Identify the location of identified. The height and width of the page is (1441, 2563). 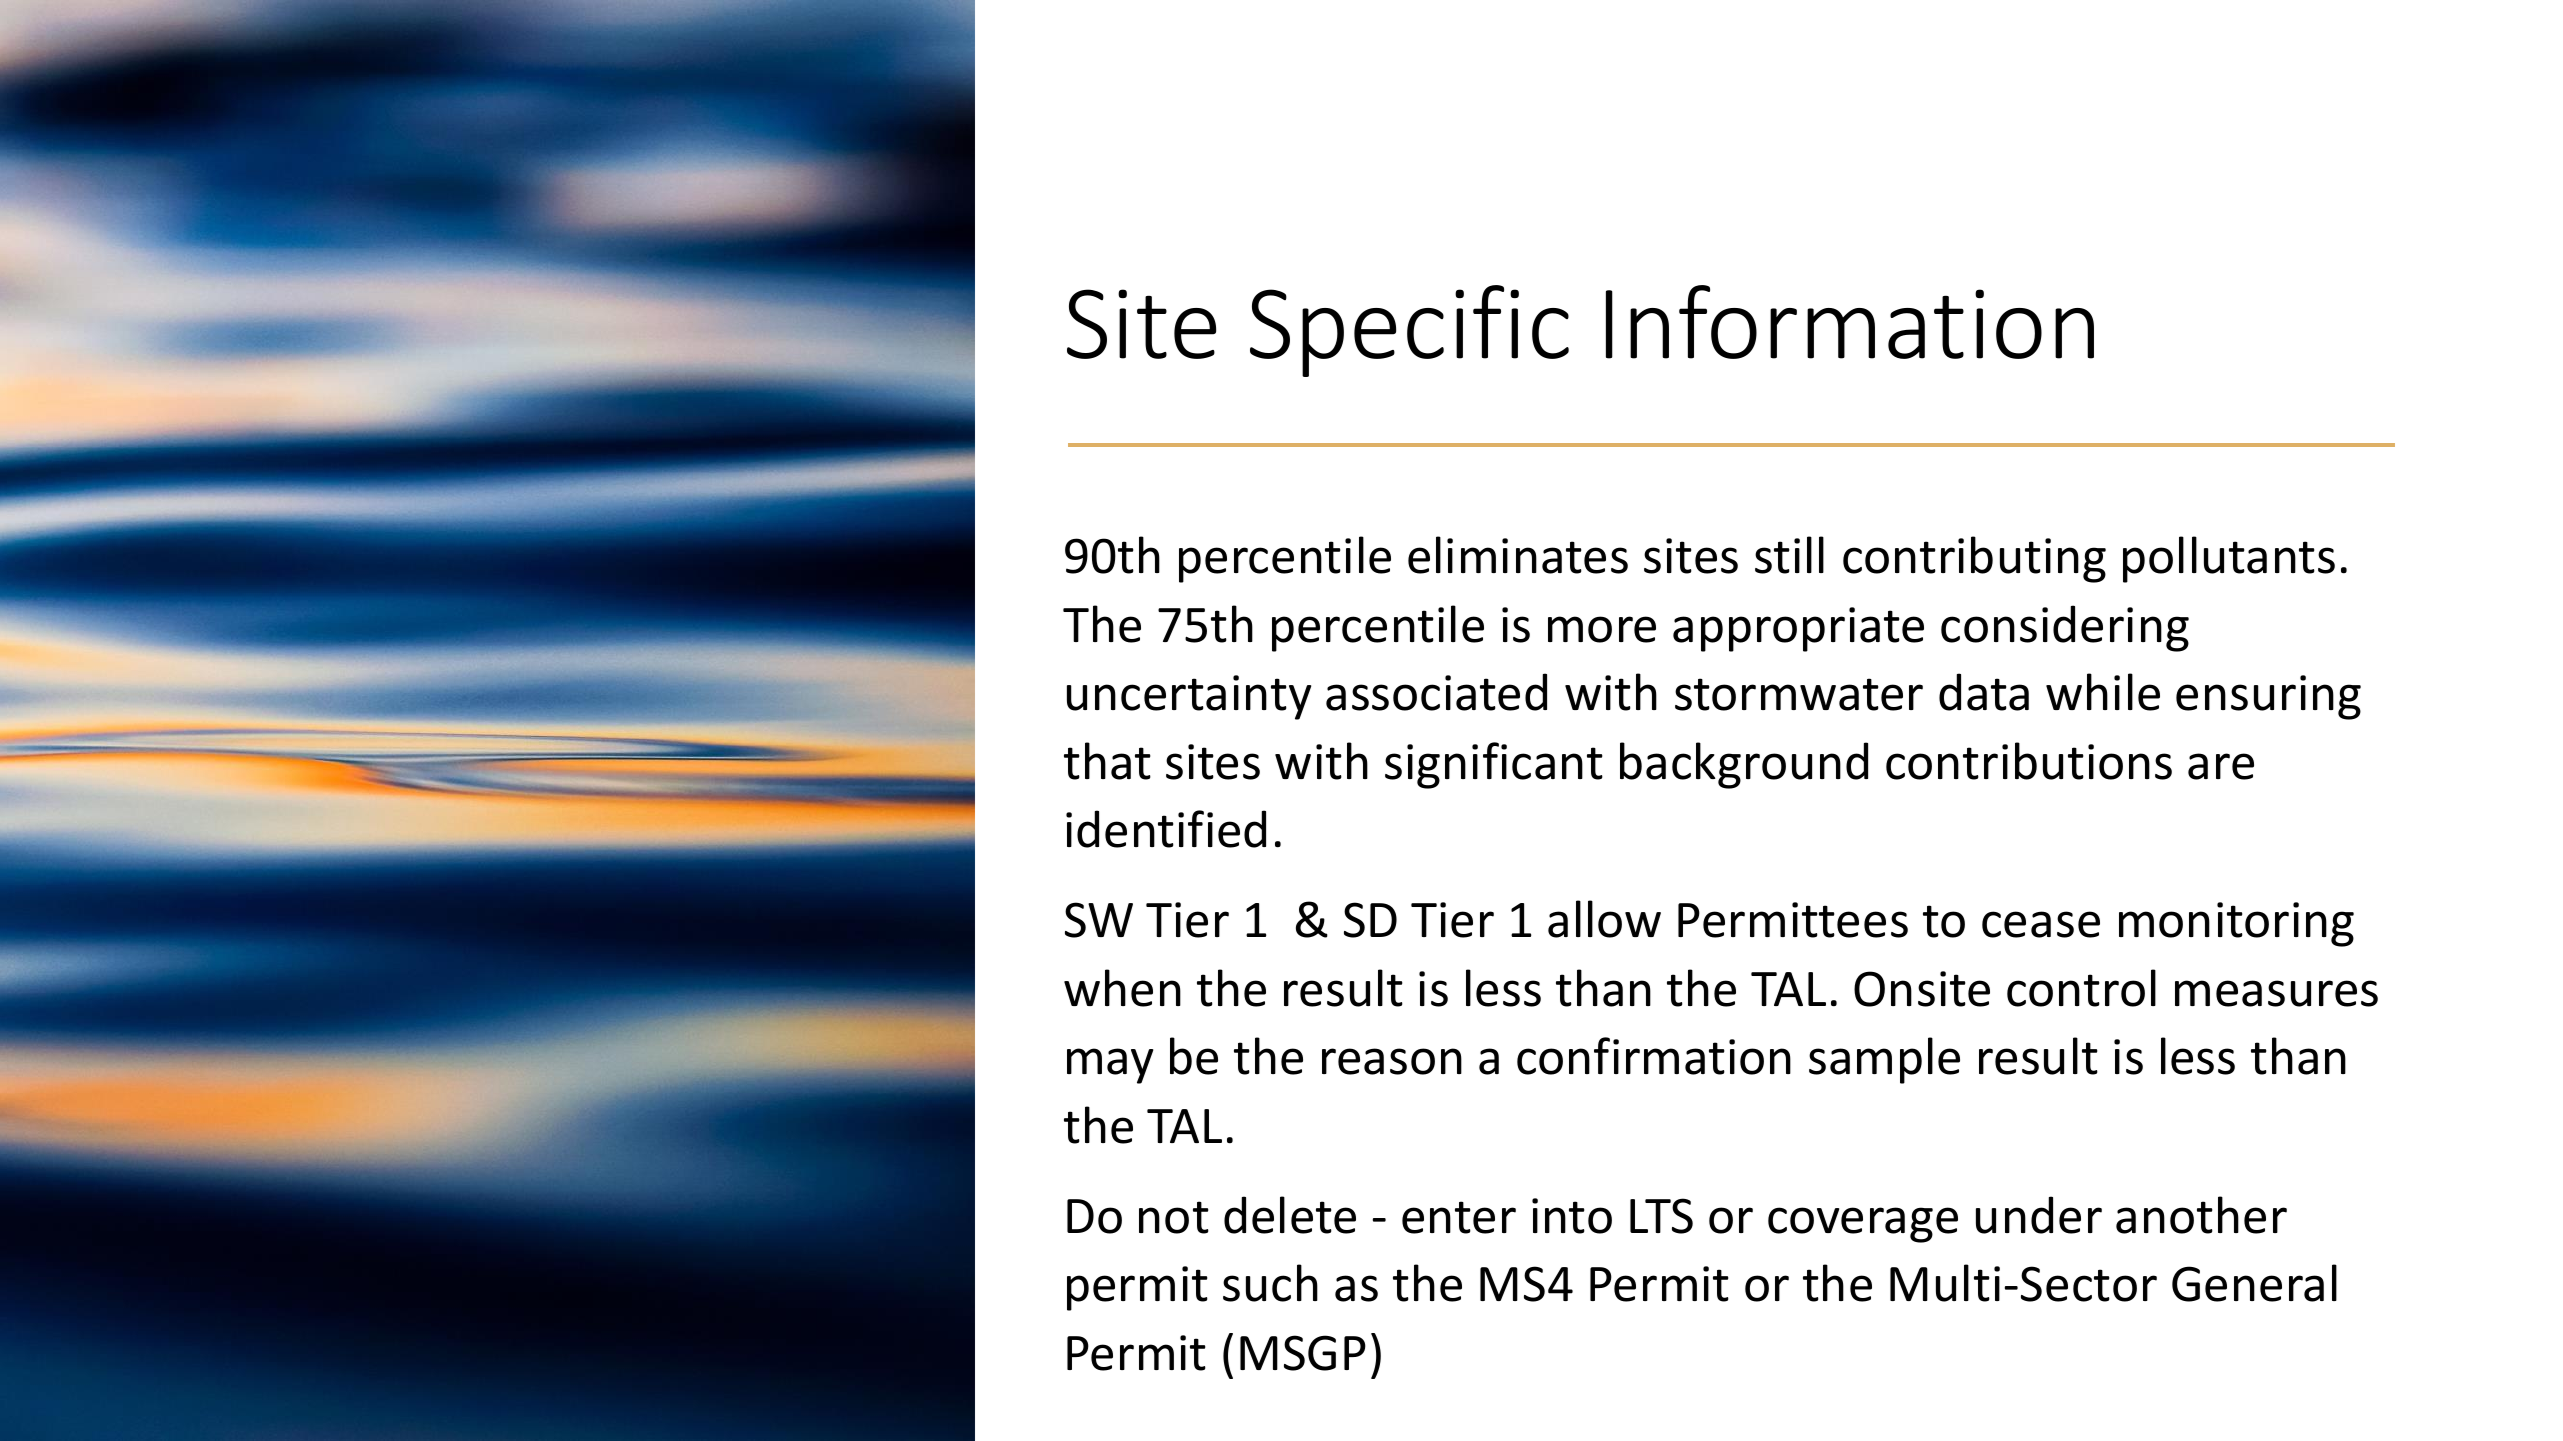
(1166, 829).
